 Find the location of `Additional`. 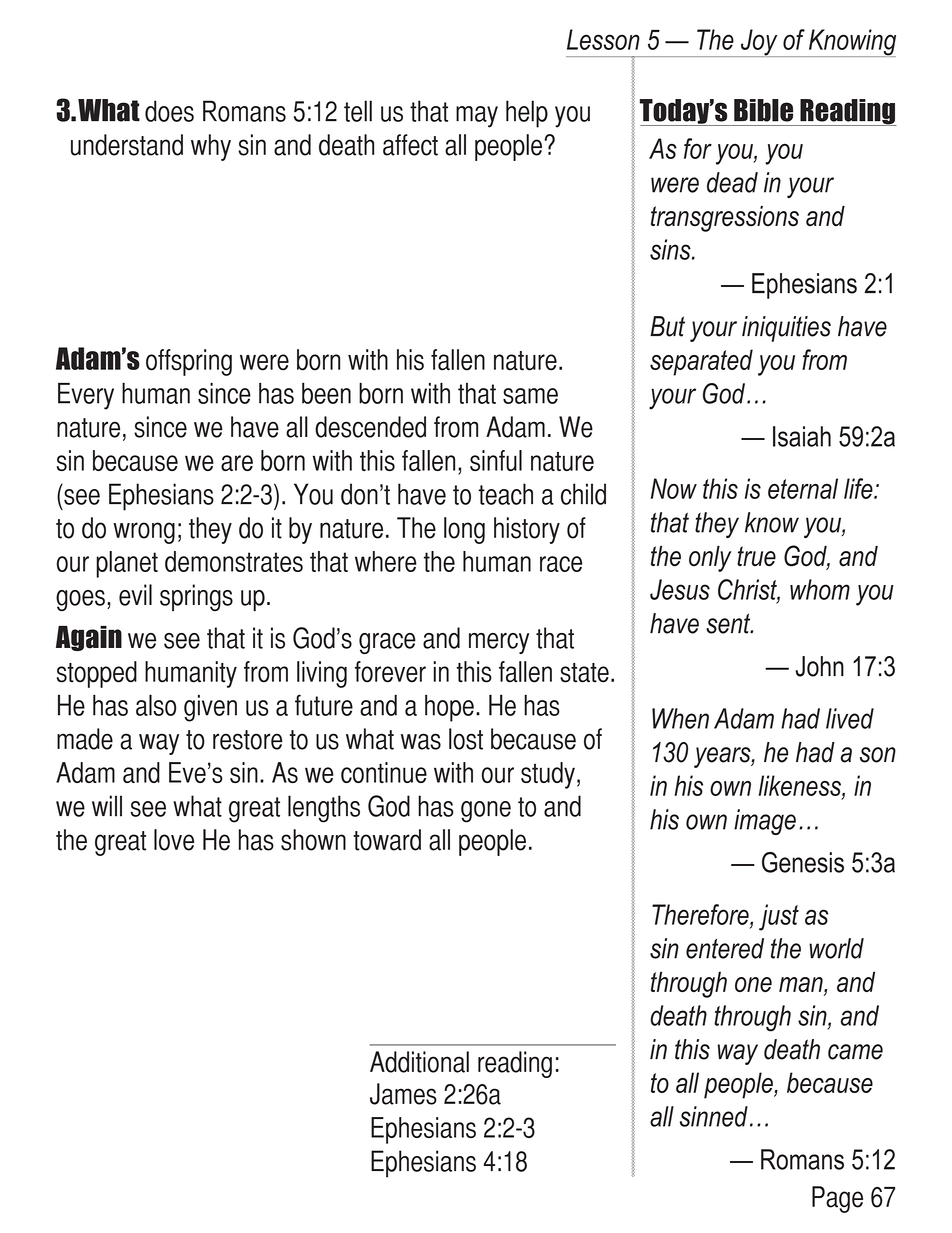

Additional is located at coordinates (419, 1062).
